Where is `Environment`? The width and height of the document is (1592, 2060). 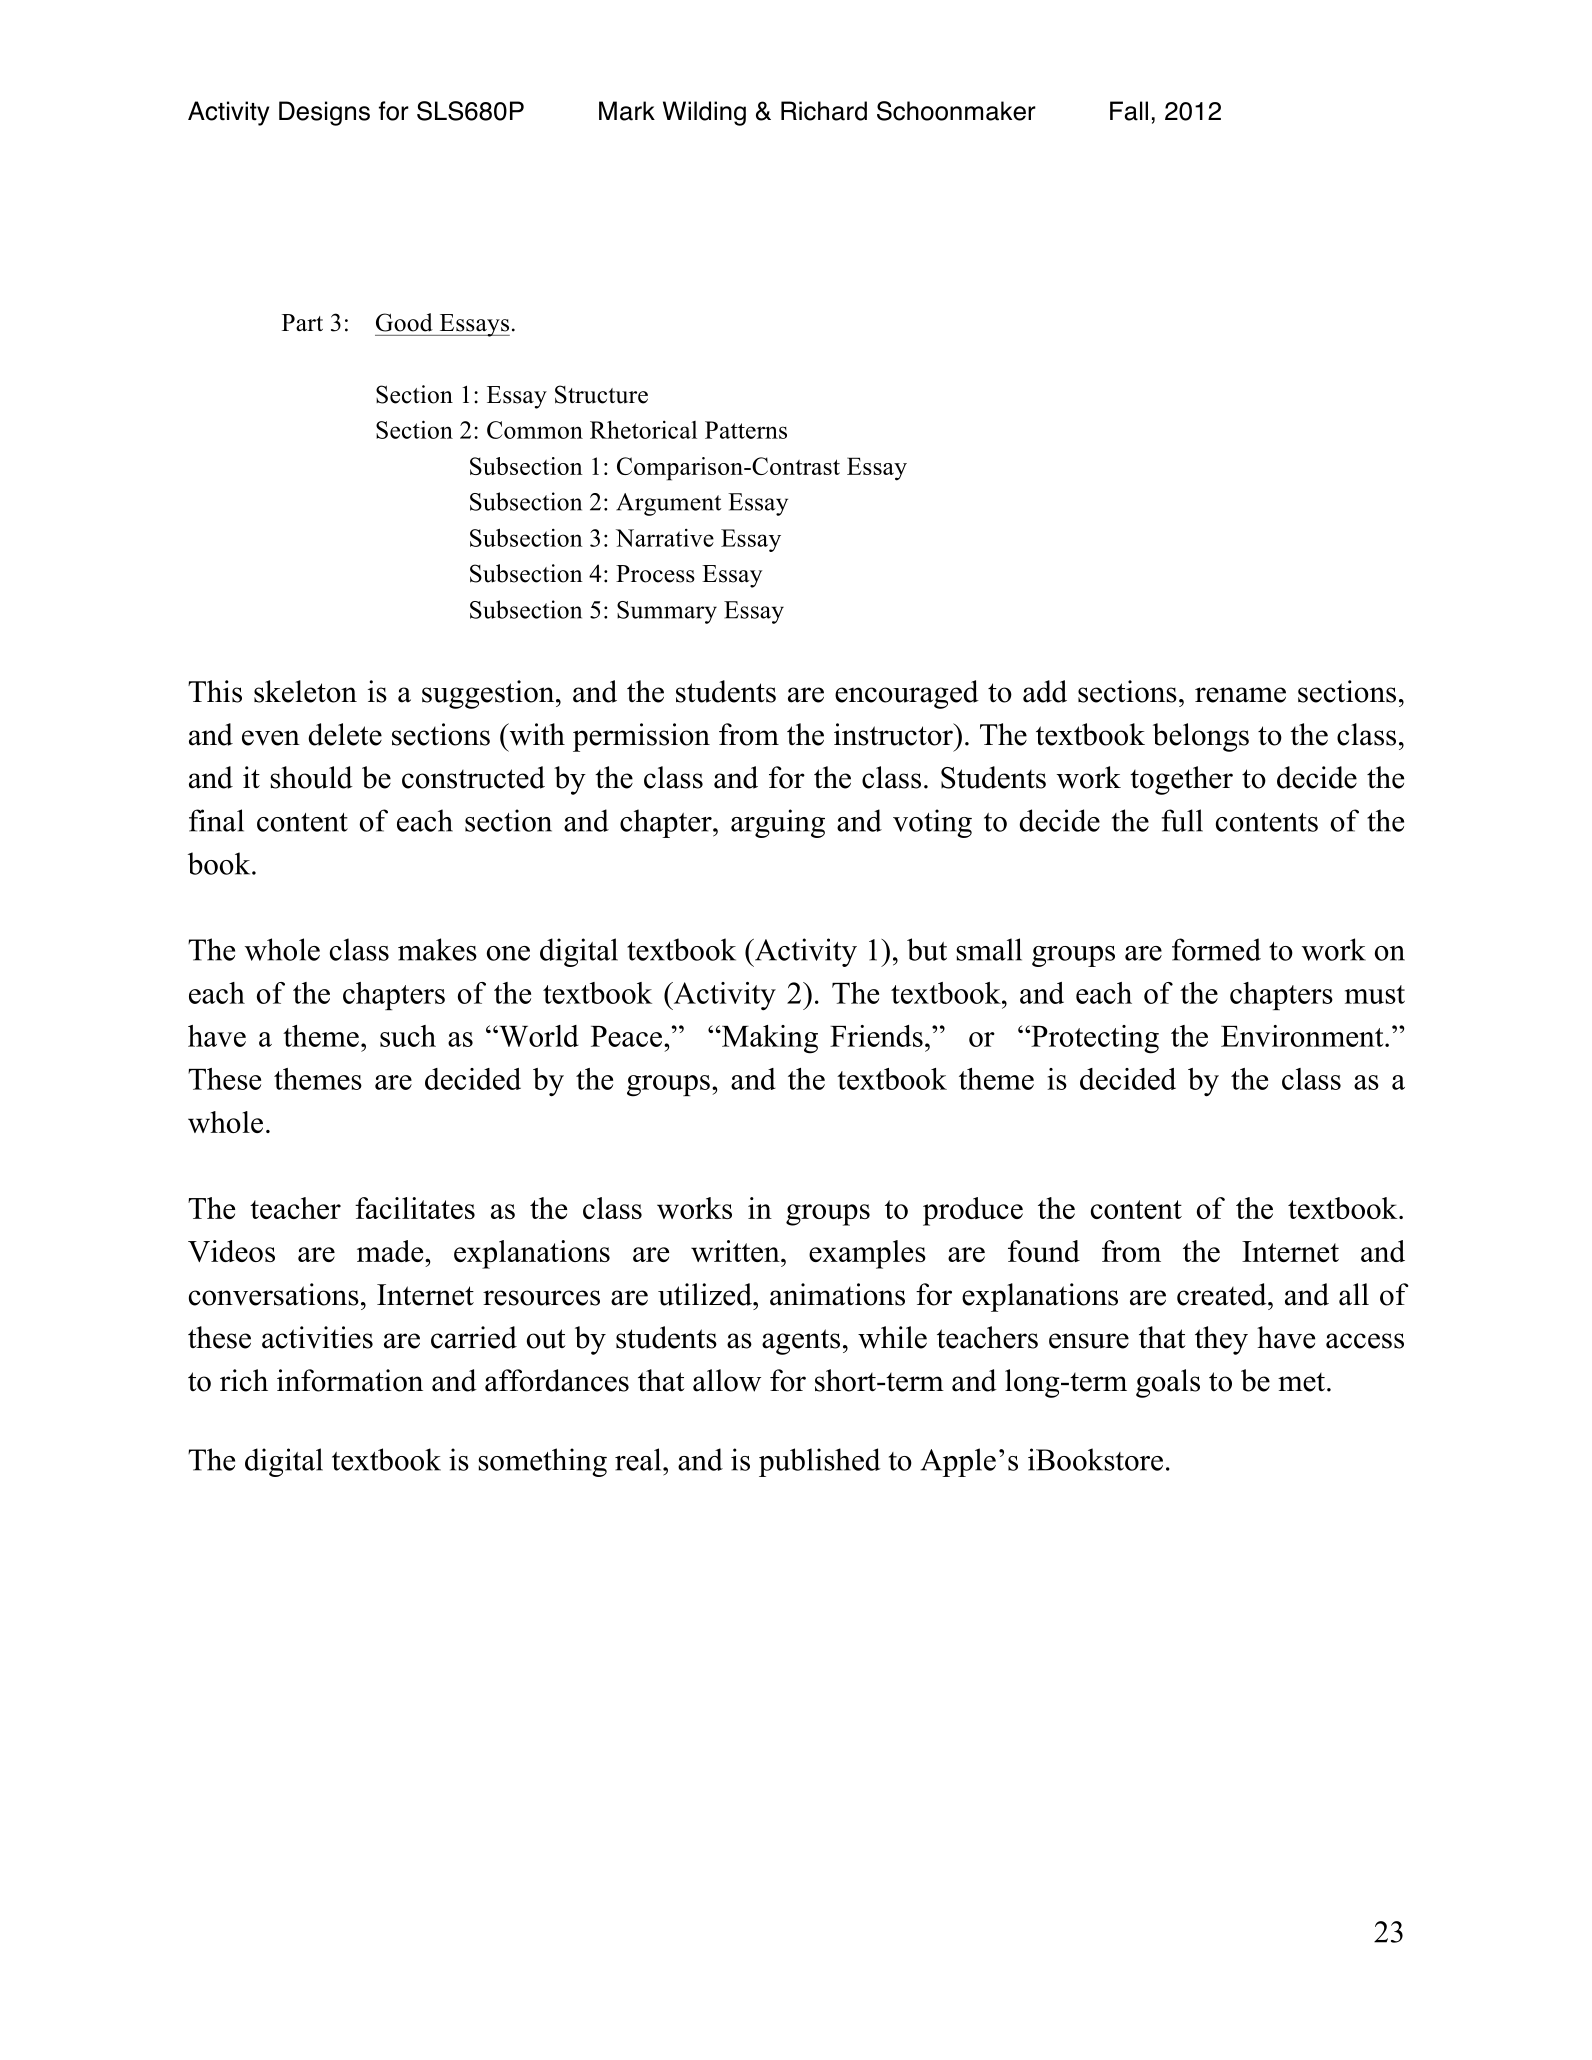 Environment is located at coordinates (1303, 1036).
